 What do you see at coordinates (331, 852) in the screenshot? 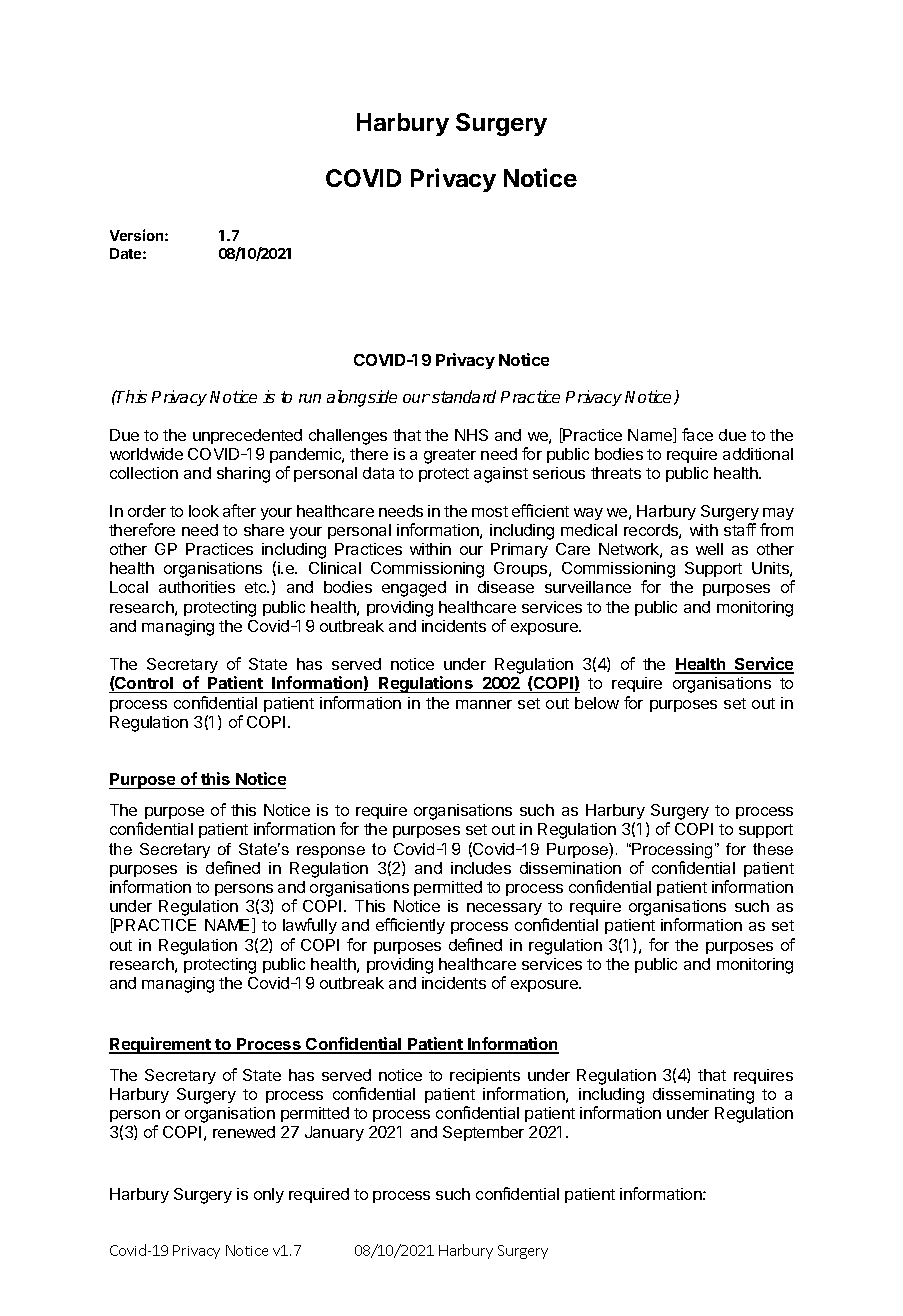
I see `response` at bounding box center [331, 852].
